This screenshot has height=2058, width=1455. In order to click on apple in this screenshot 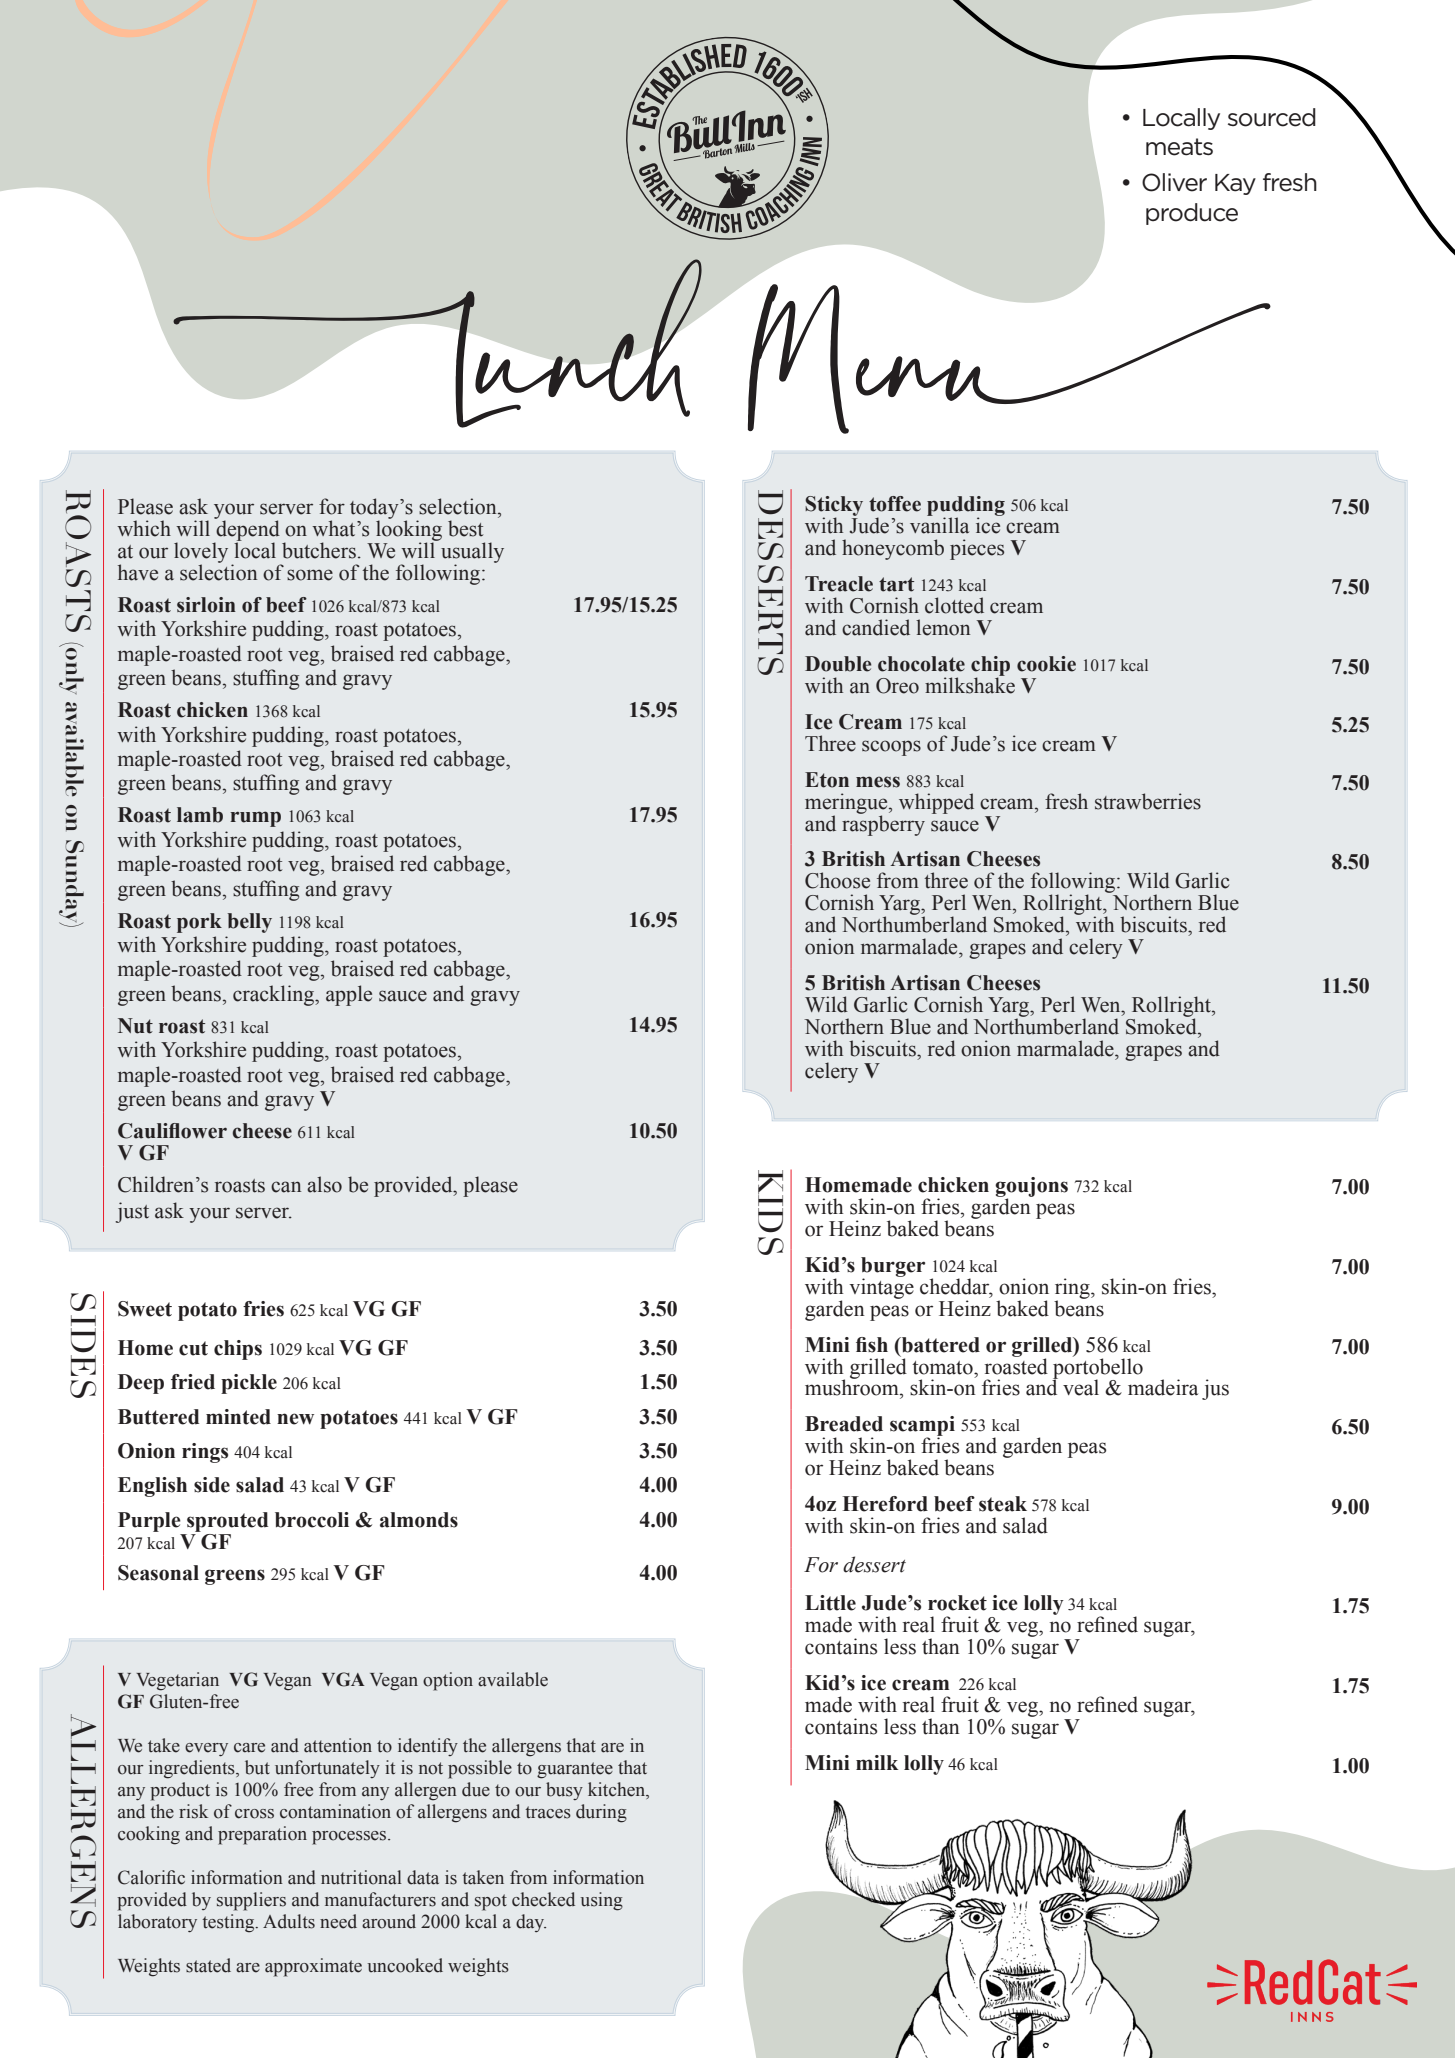, I will do `click(349, 995)`.
